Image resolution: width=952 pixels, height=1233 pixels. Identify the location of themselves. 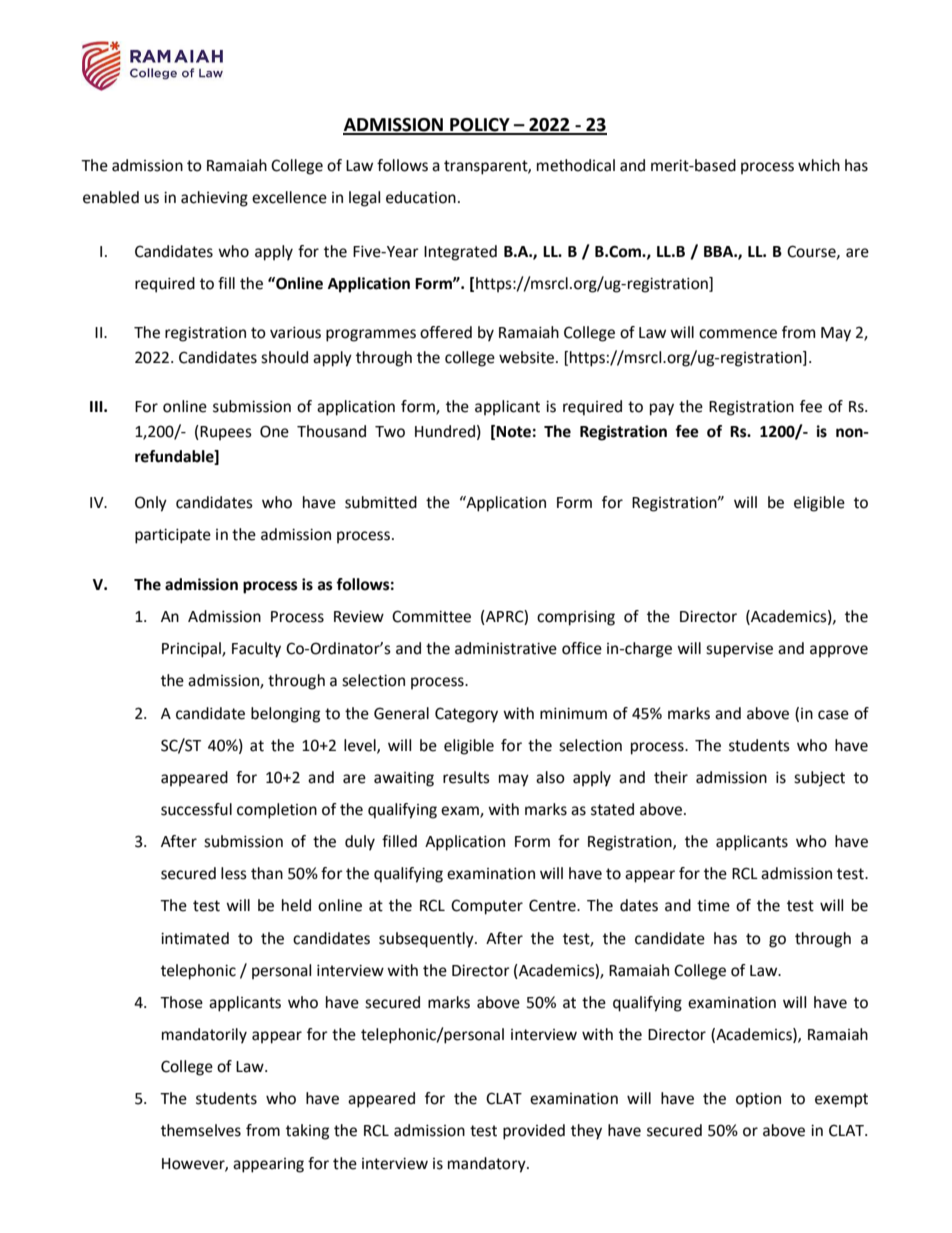
(201, 1130).
